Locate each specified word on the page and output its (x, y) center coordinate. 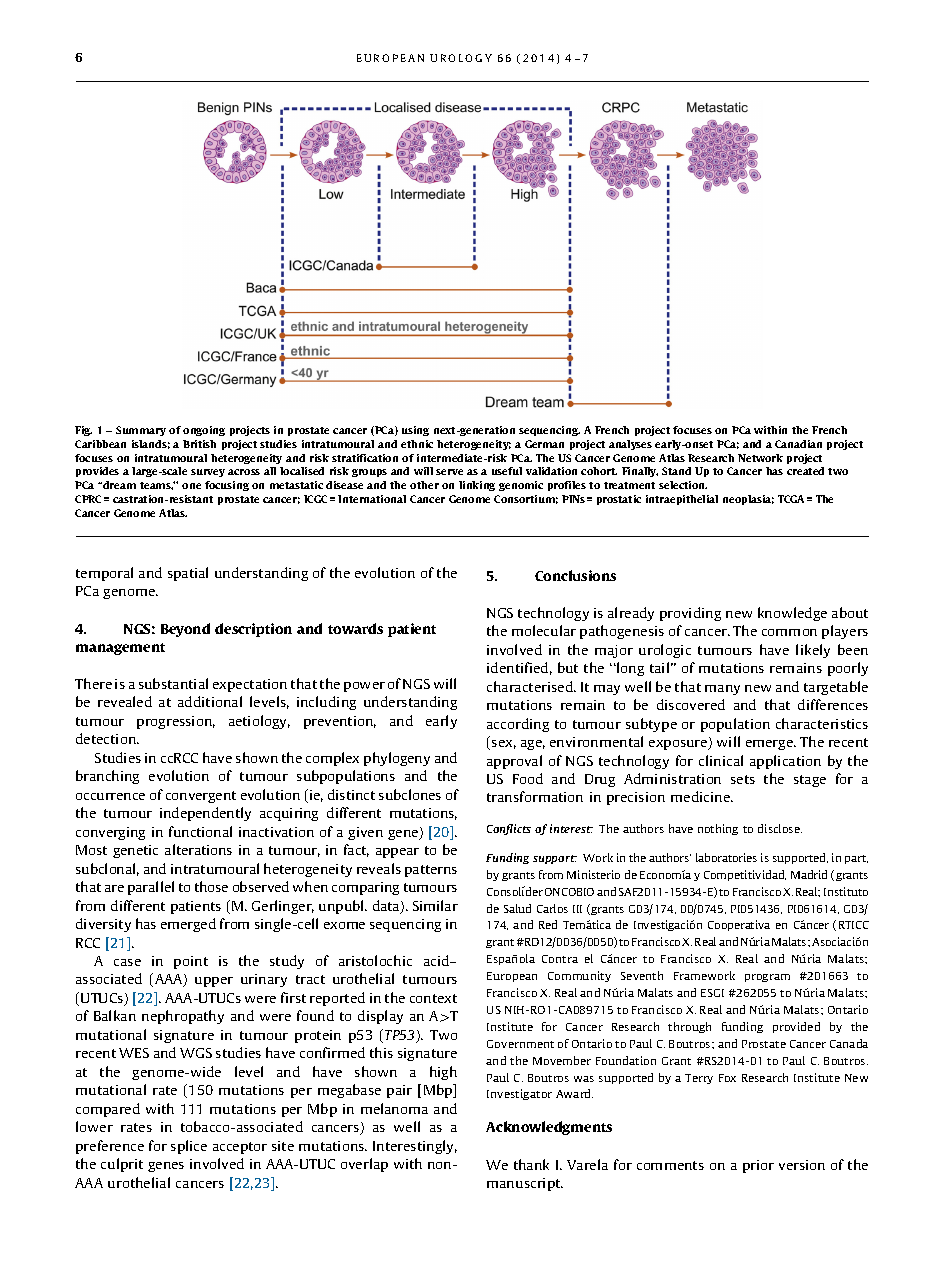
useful (507, 471)
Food (528, 778)
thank (531, 1164)
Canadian (798, 444)
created (805, 471)
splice (189, 1147)
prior (758, 1166)
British (199, 444)
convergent (201, 797)
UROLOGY (461, 58)
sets (743, 779)
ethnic (417, 444)
